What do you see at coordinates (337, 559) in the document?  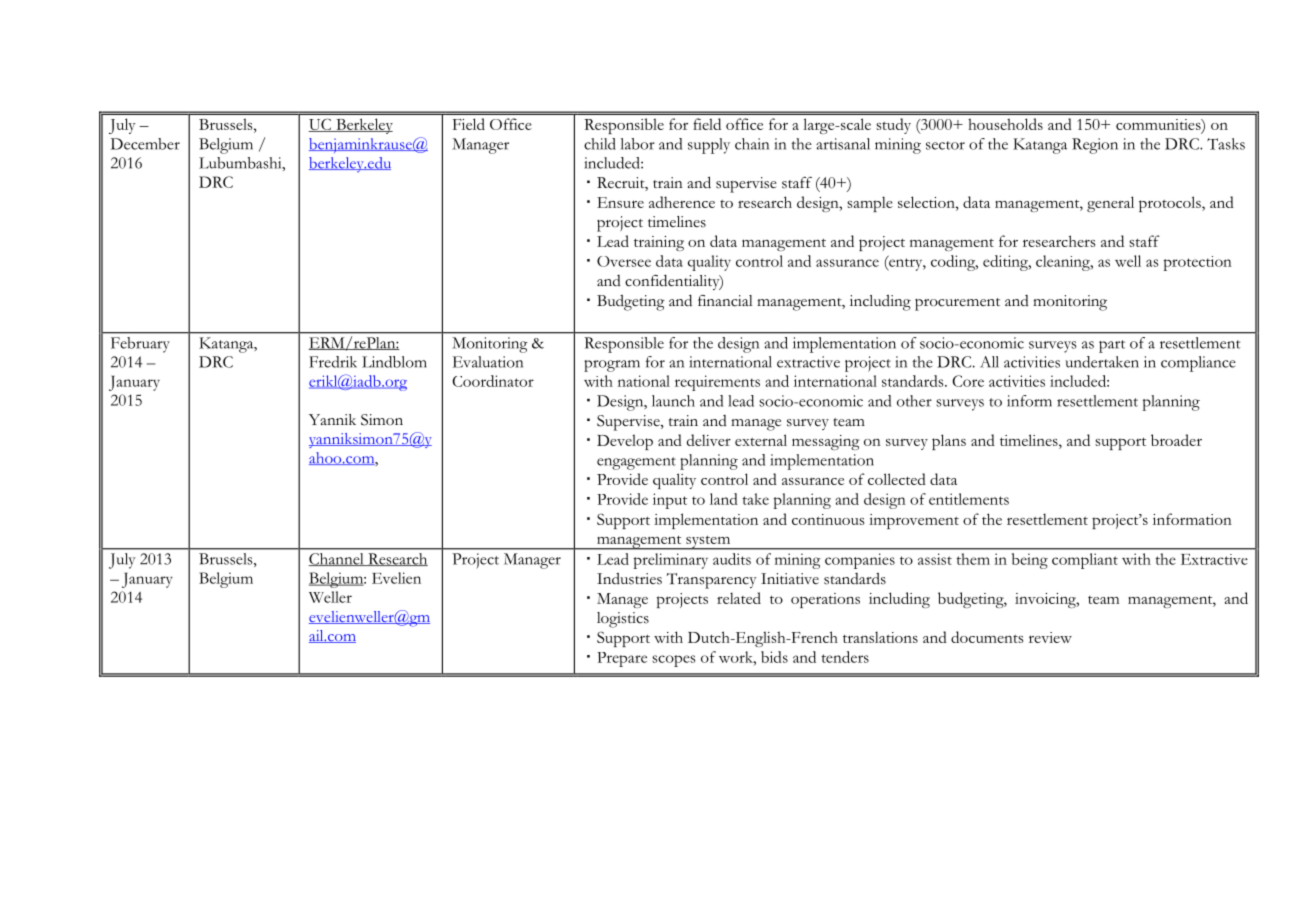 I see `Channel` at bounding box center [337, 559].
